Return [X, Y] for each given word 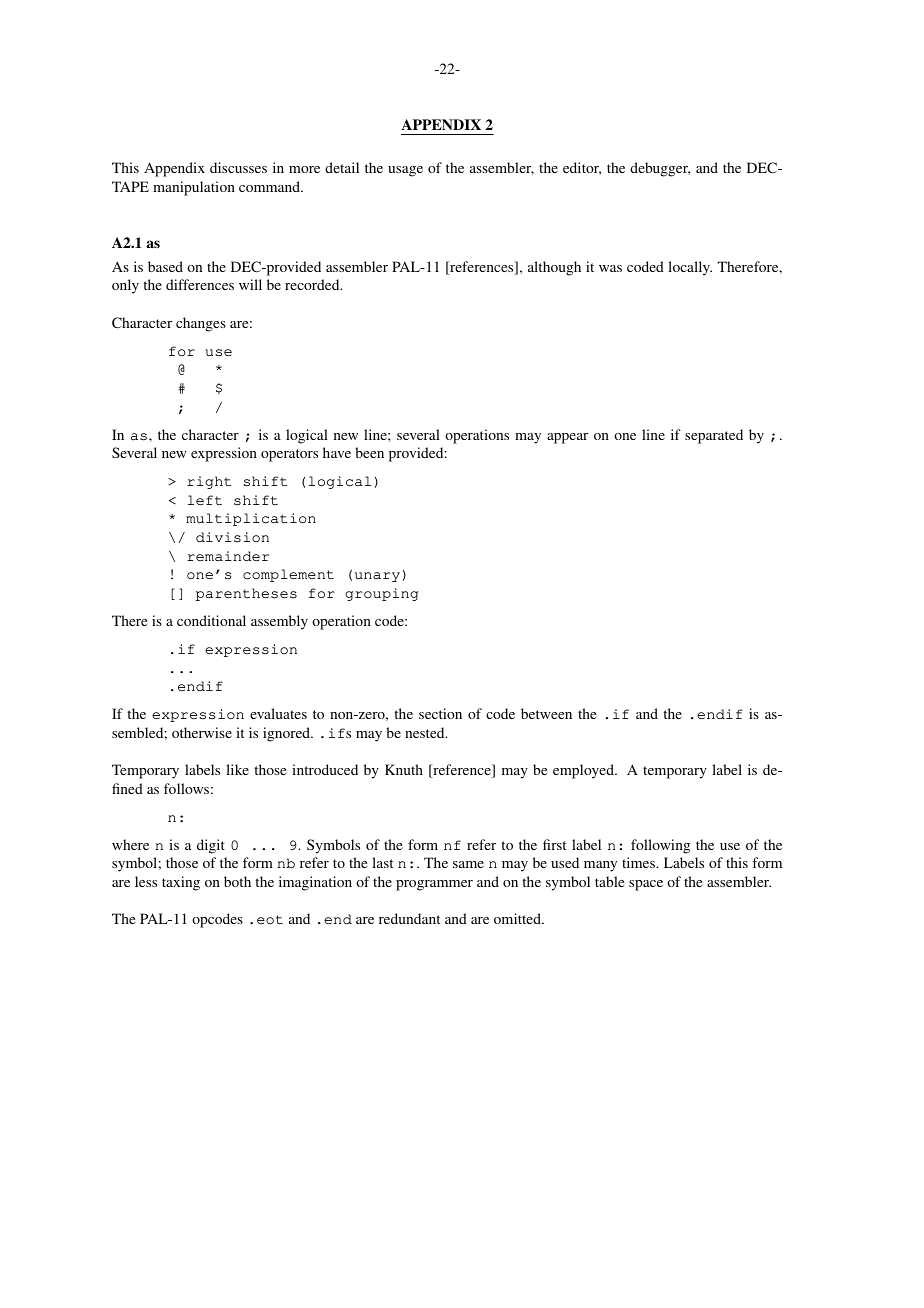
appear [567, 438]
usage [405, 171]
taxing [181, 883]
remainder [228, 556]
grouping [381, 594]
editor [582, 168]
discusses [238, 167]
